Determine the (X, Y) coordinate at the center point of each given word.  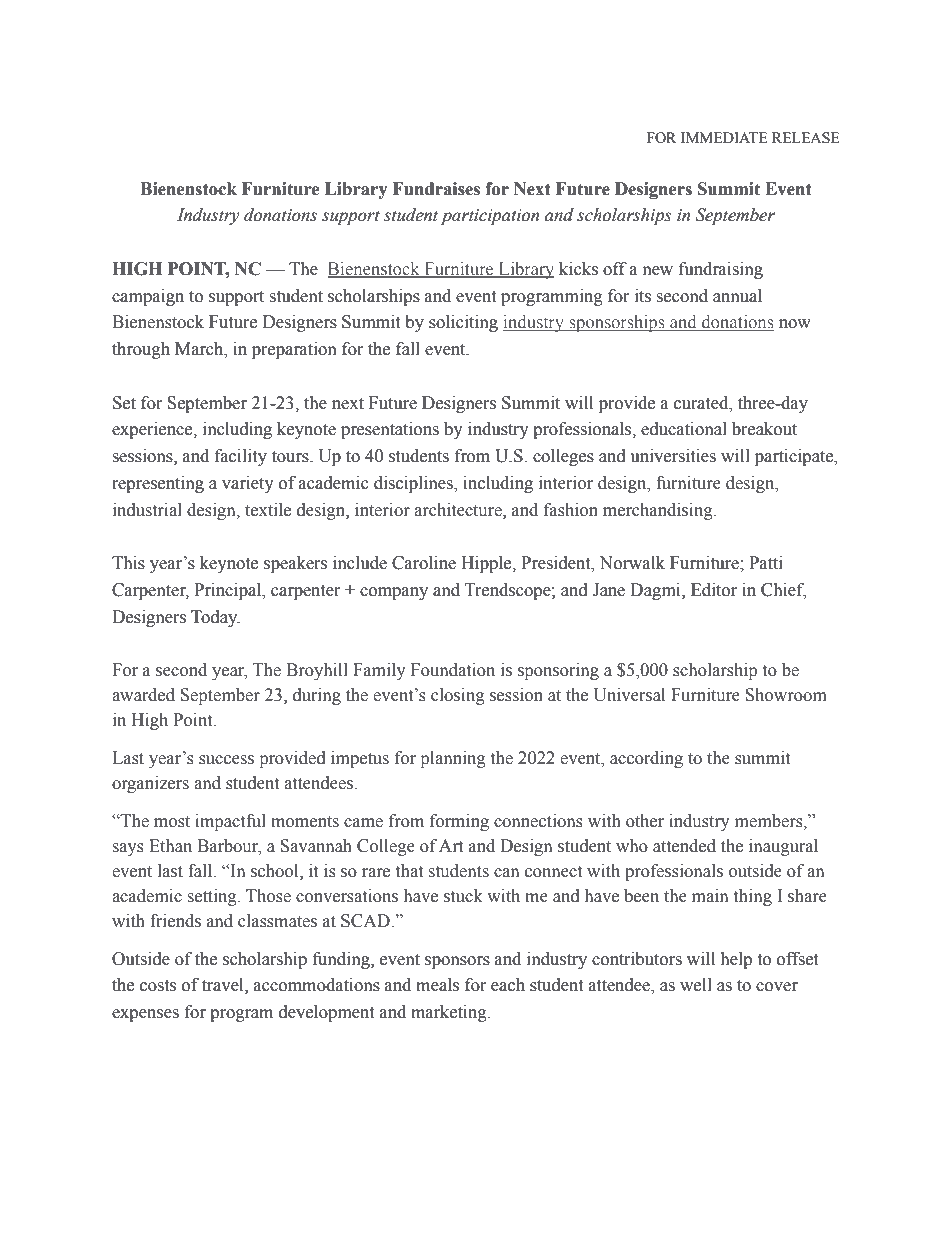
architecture (459, 510)
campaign (148, 297)
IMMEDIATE (724, 137)
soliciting (463, 323)
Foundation (453, 670)
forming (459, 822)
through (141, 350)
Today (215, 618)
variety (248, 484)
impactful (230, 822)
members (770, 821)
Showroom (786, 695)
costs (158, 986)
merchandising (659, 511)
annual (737, 296)
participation (490, 217)
